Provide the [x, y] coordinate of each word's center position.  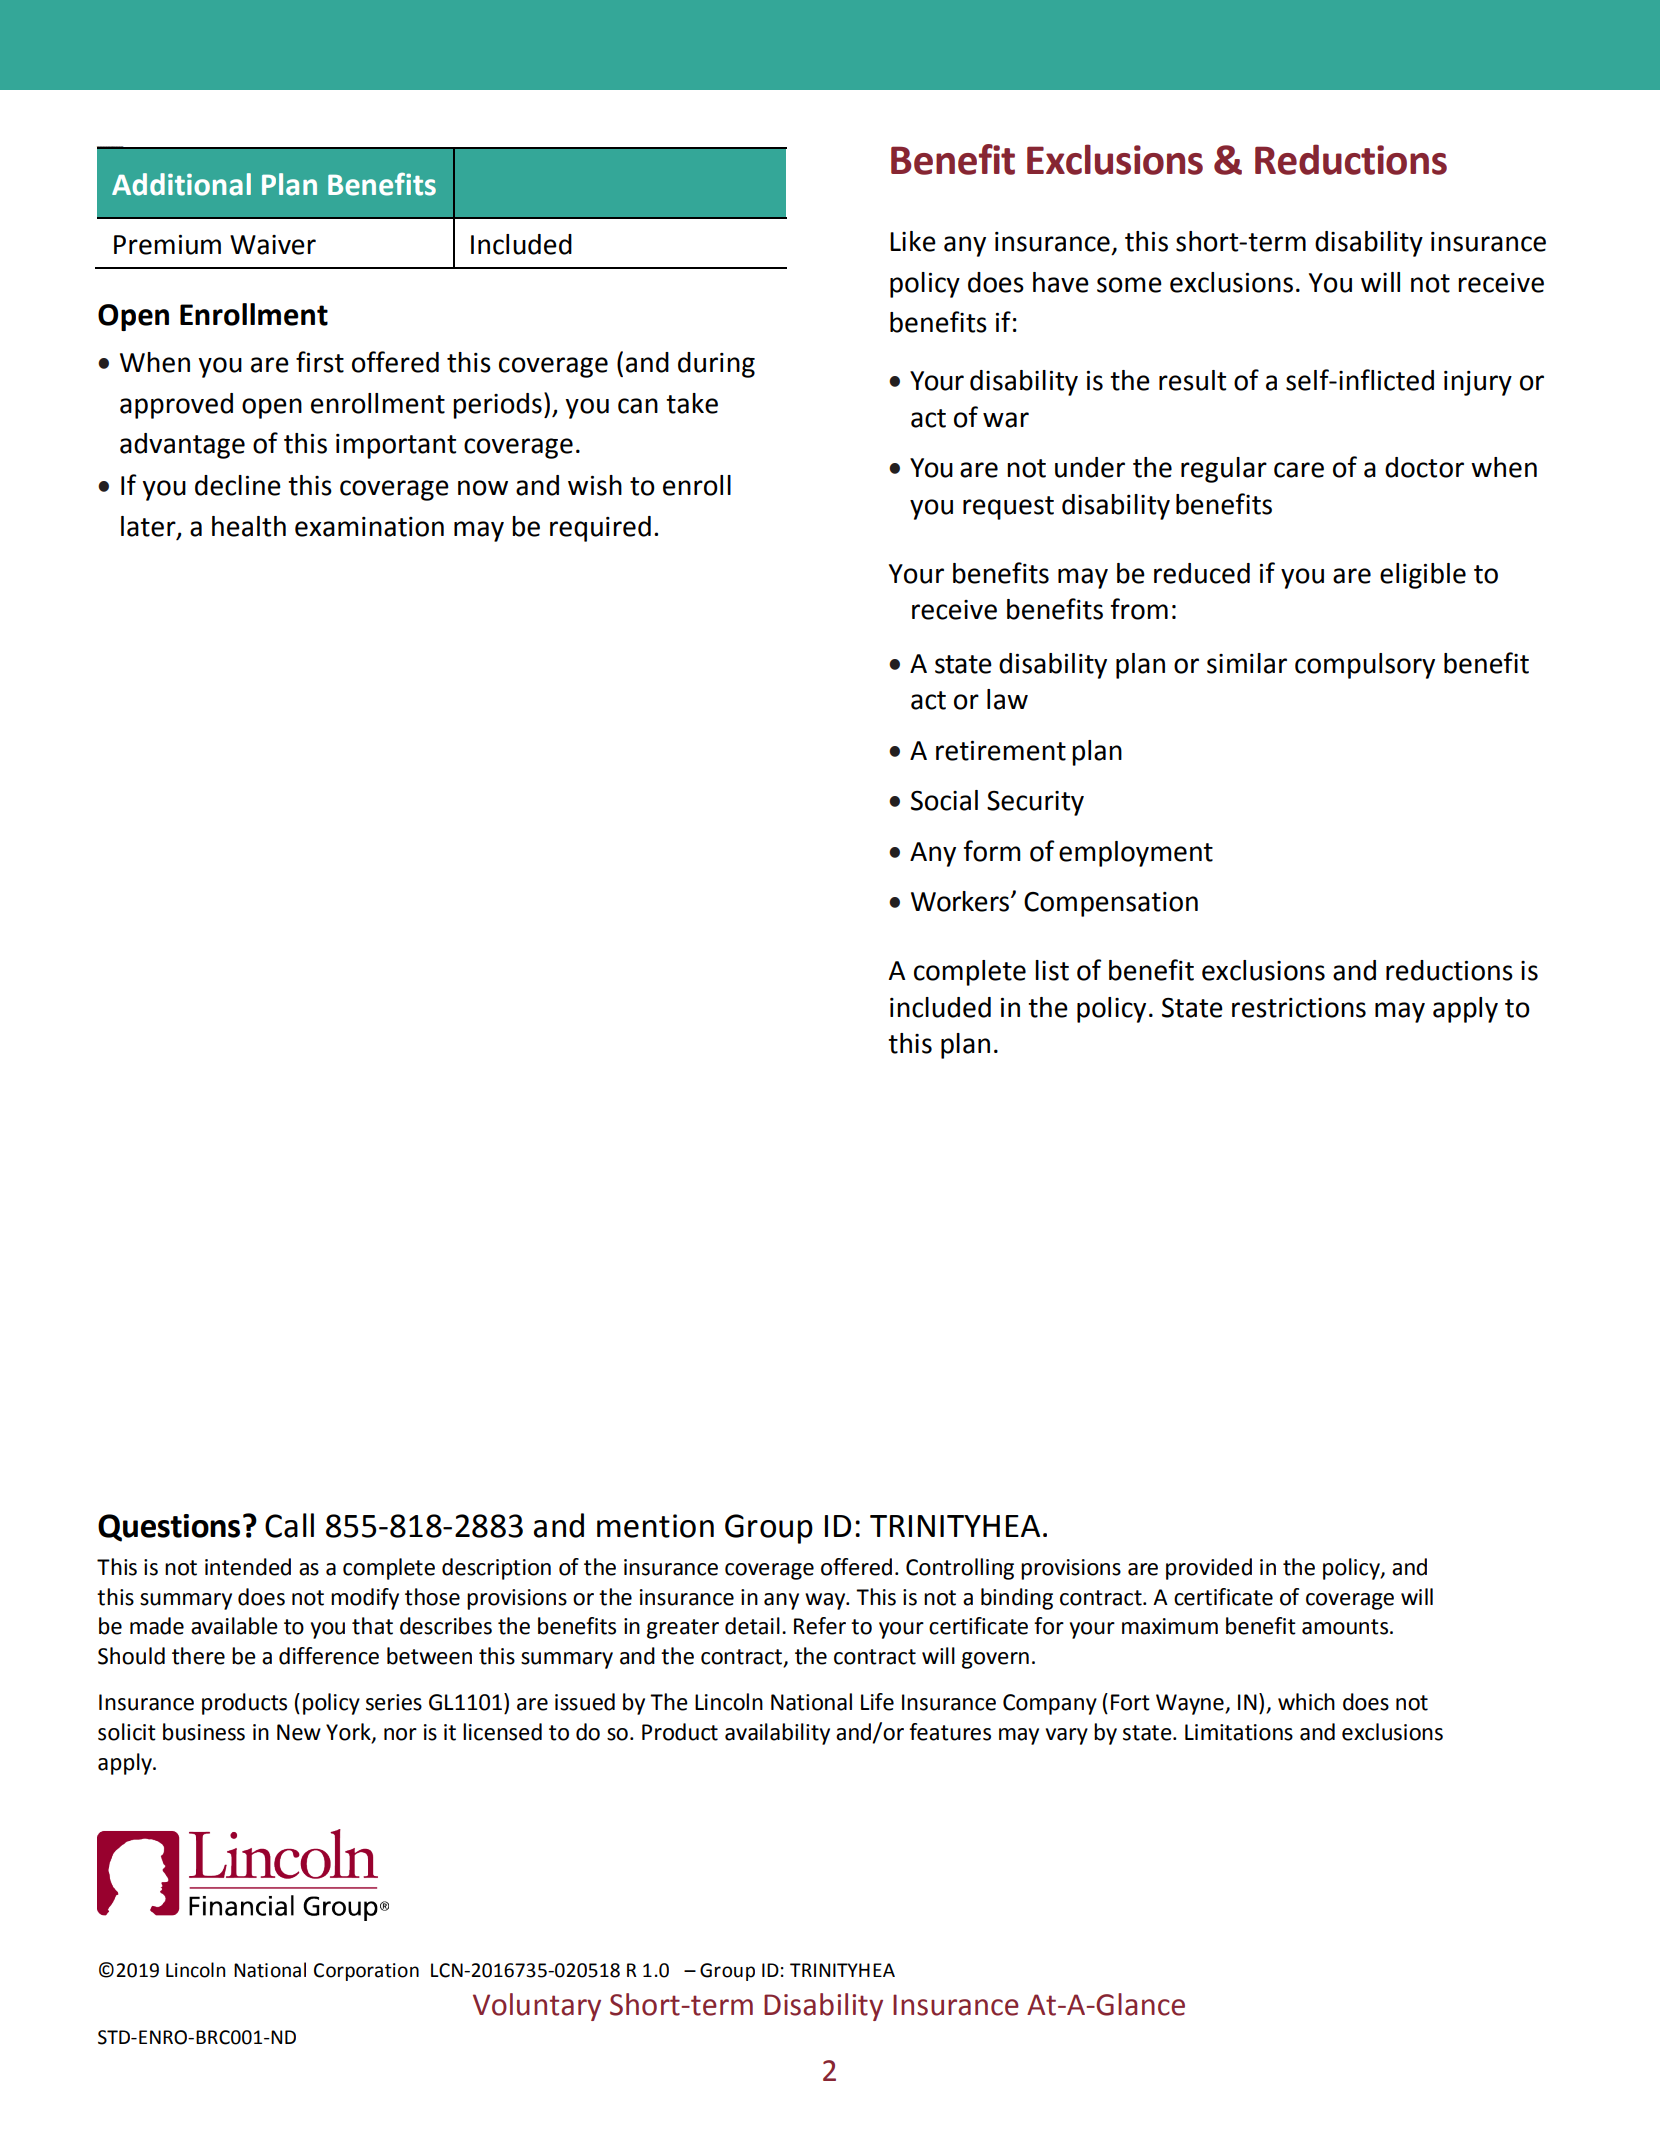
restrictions [1299, 1008]
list [1052, 970]
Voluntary [537, 2007]
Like [913, 241]
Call [289, 1525]
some [1129, 285]
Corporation [366, 1972]
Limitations [1239, 1732]
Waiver [273, 245]
